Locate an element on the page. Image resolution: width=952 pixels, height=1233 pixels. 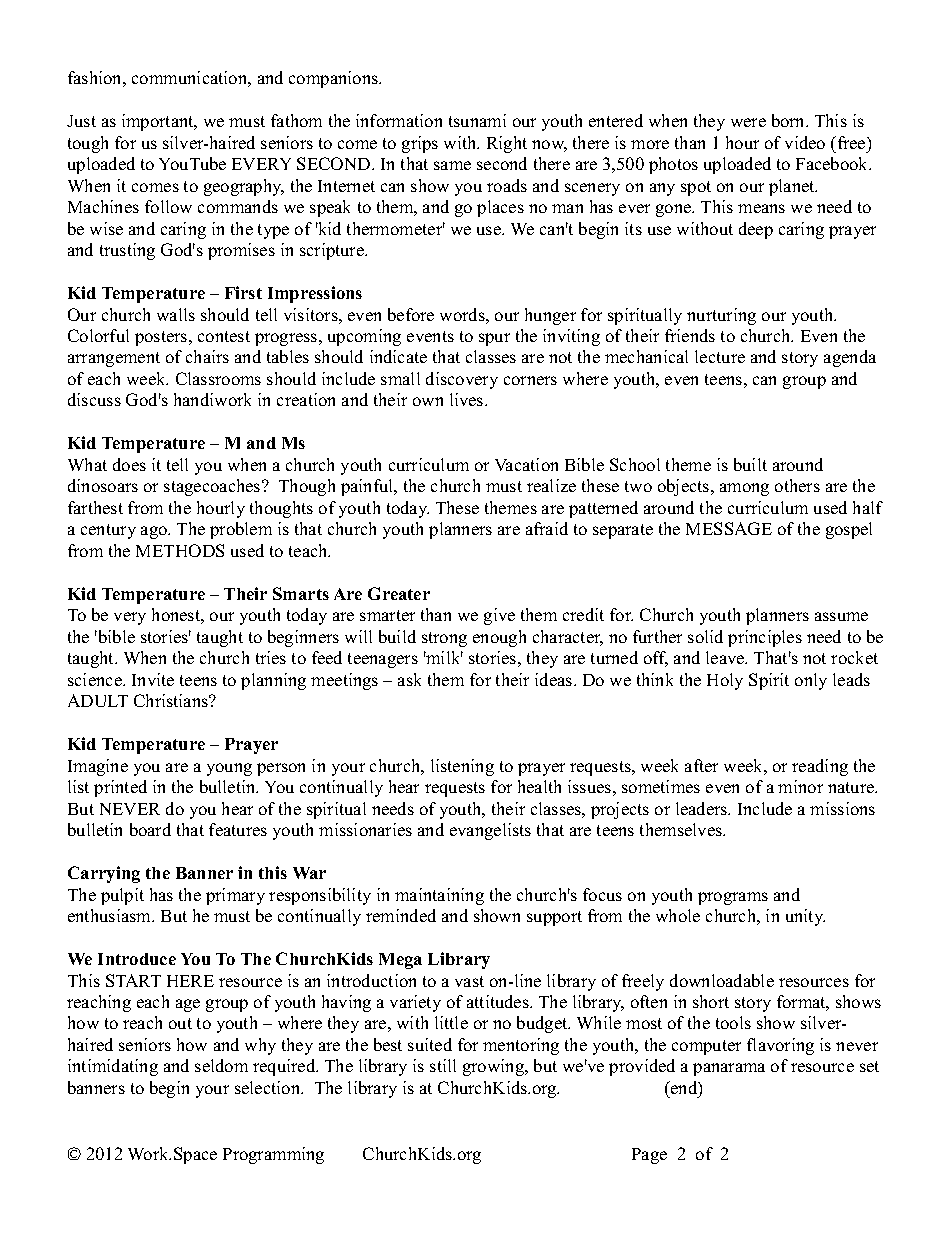
give is located at coordinates (499, 616).
